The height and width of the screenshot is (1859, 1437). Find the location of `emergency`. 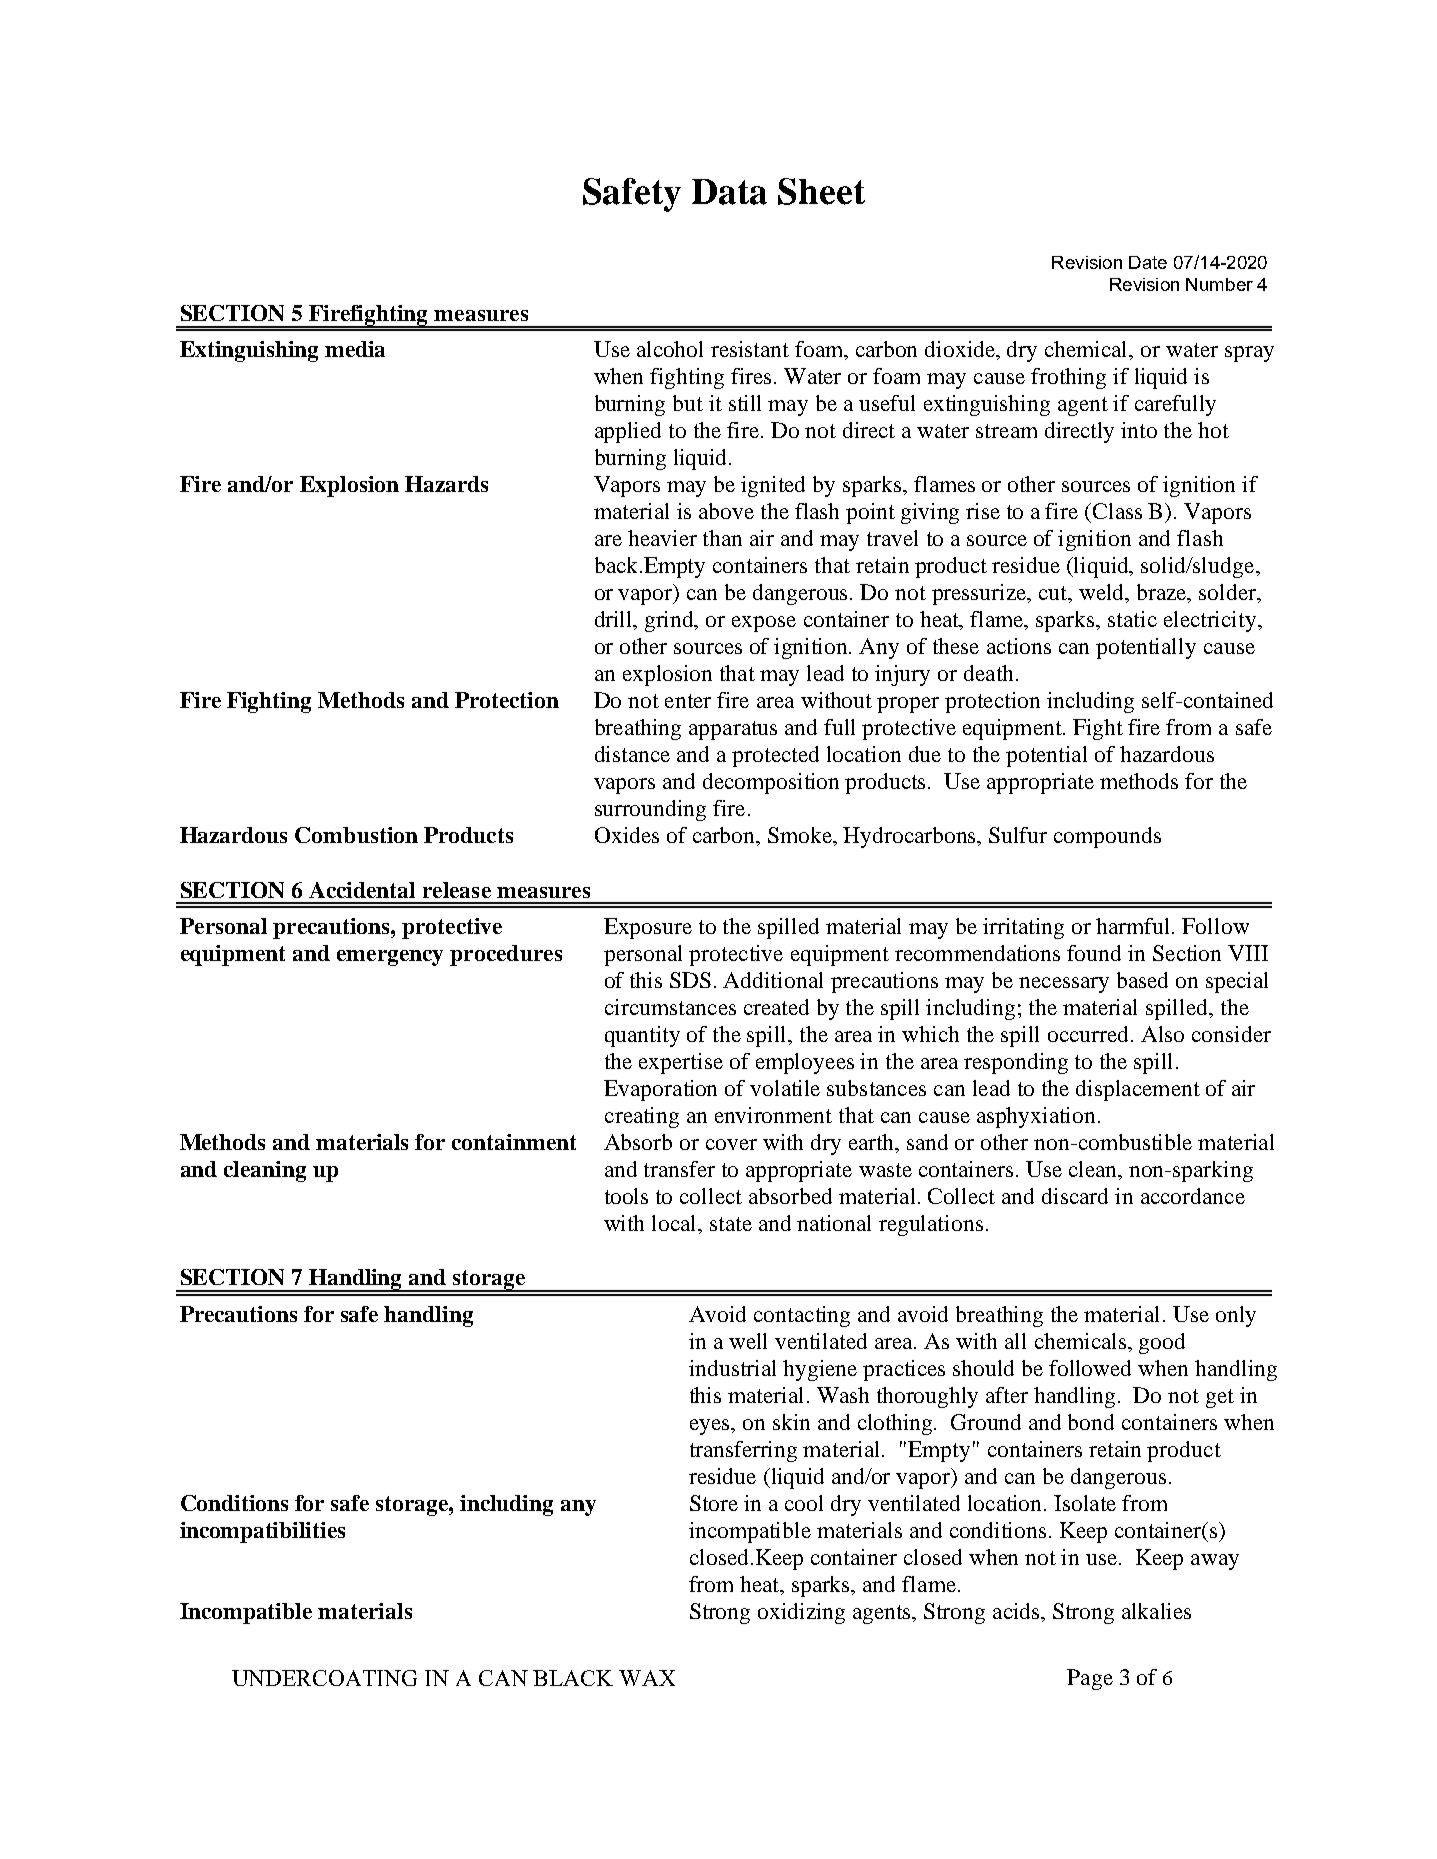

emergency is located at coordinates (390, 958).
